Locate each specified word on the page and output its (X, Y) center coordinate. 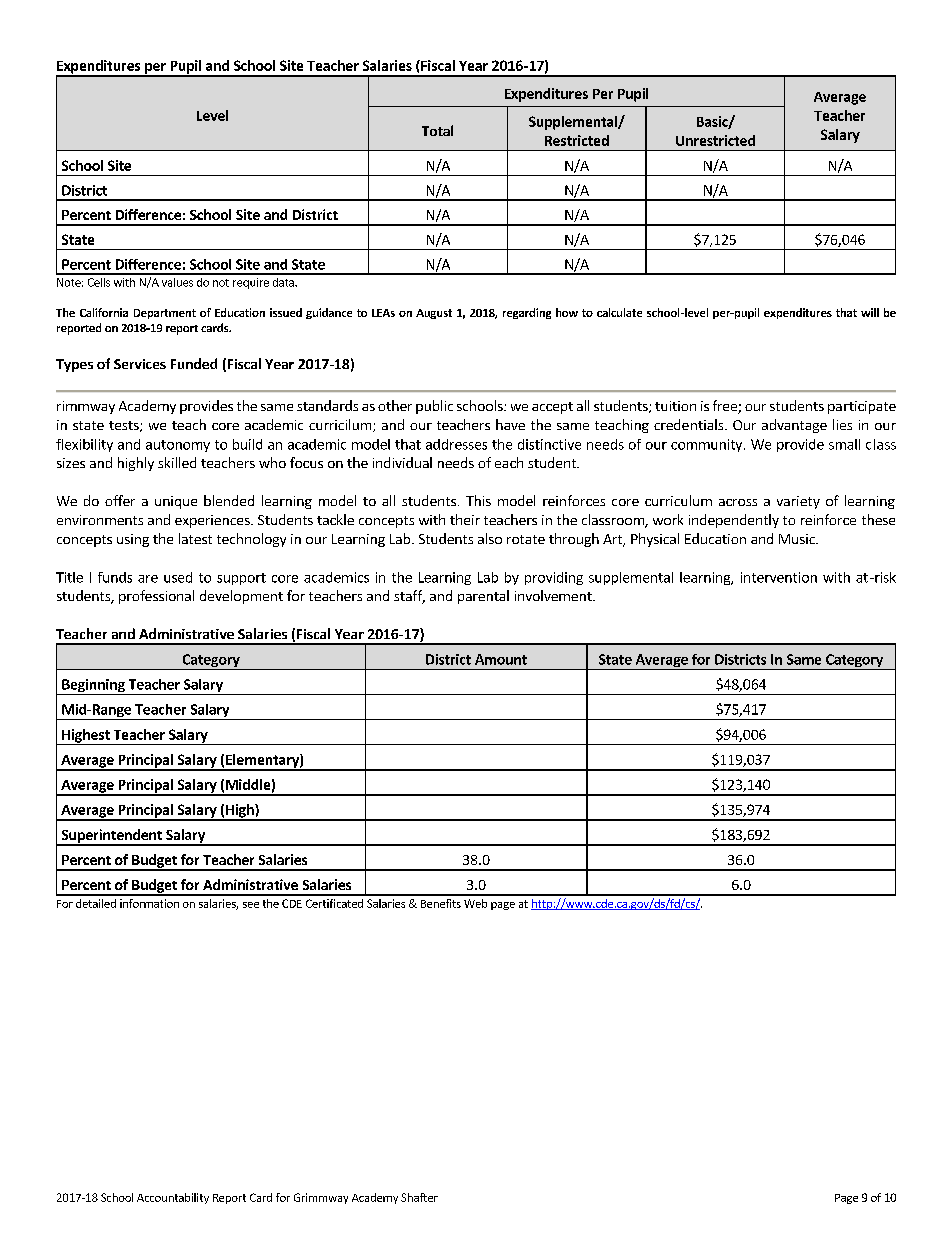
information (149, 903)
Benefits (441, 903)
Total (437, 130)
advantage (794, 426)
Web (475, 903)
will (870, 312)
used (178, 577)
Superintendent (111, 837)
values (177, 282)
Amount (501, 659)
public (434, 407)
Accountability (173, 1198)
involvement (554, 595)
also (490, 538)
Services (140, 364)
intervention (779, 577)
